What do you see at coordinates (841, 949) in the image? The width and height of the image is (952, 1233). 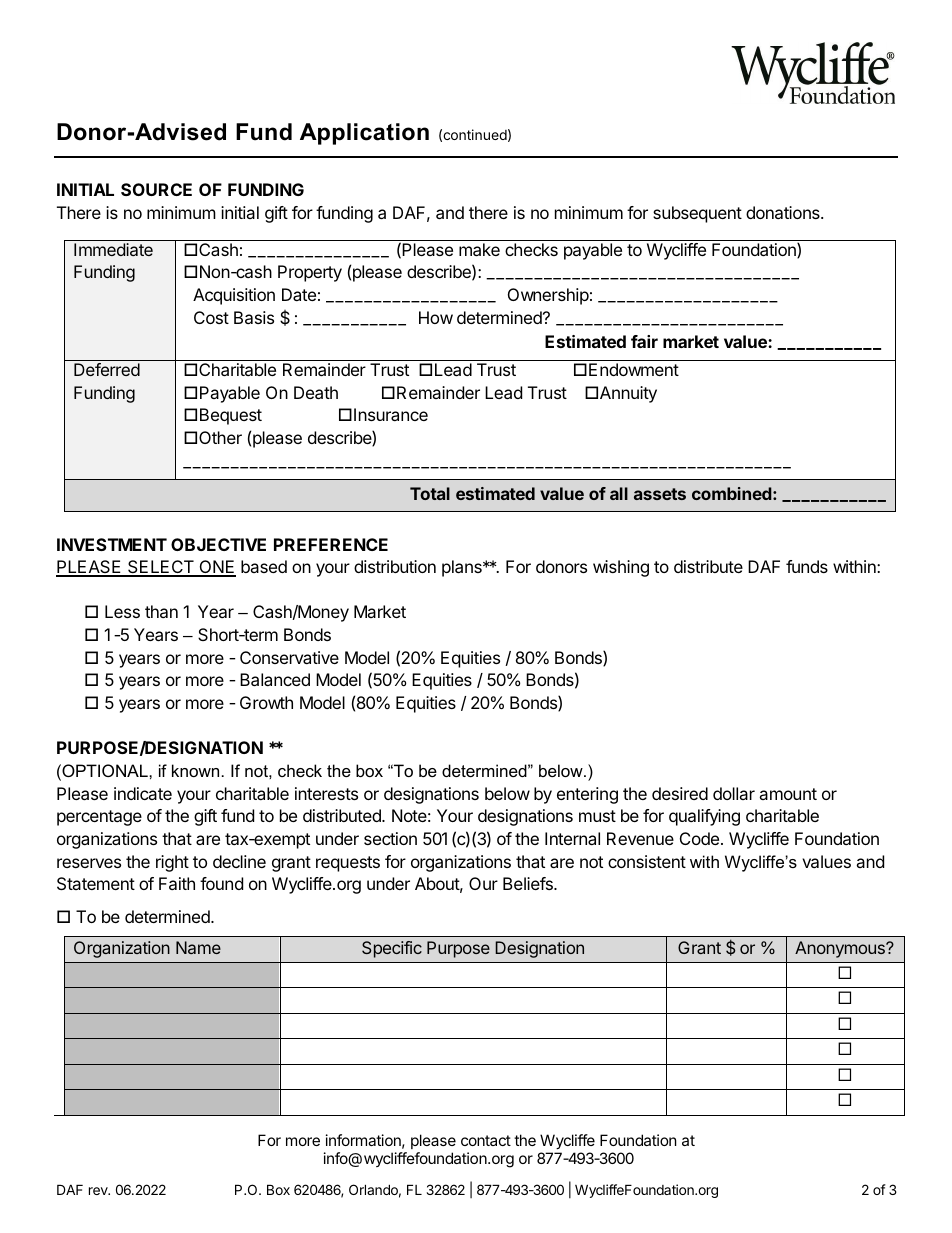 I see `Anonymous` at bounding box center [841, 949].
